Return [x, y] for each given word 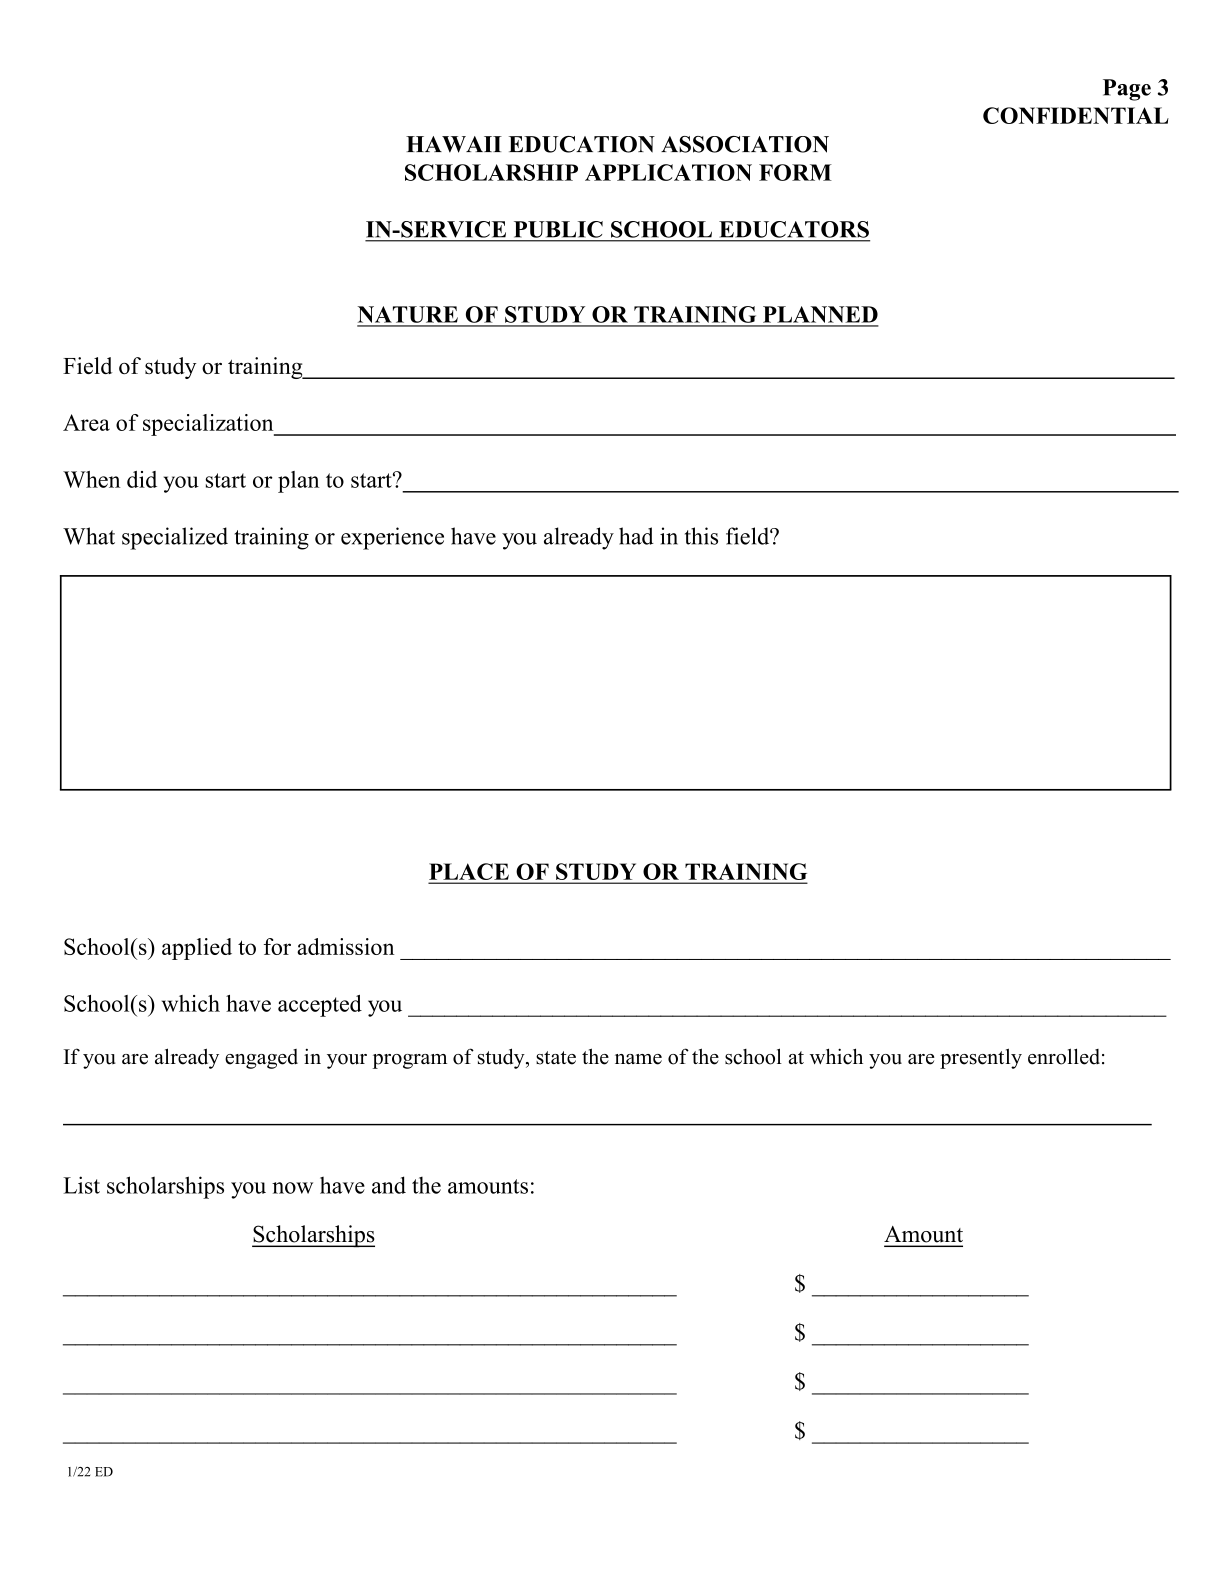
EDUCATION [582, 144]
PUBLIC [558, 229]
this [701, 536]
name [638, 1059]
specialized [175, 538]
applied [197, 949]
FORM [795, 172]
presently [981, 1058]
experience [392, 538]
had [636, 536]
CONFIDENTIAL [1076, 115]
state [556, 1058]
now [292, 1188]
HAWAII [454, 144]
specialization [209, 425]
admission [345, 946]
